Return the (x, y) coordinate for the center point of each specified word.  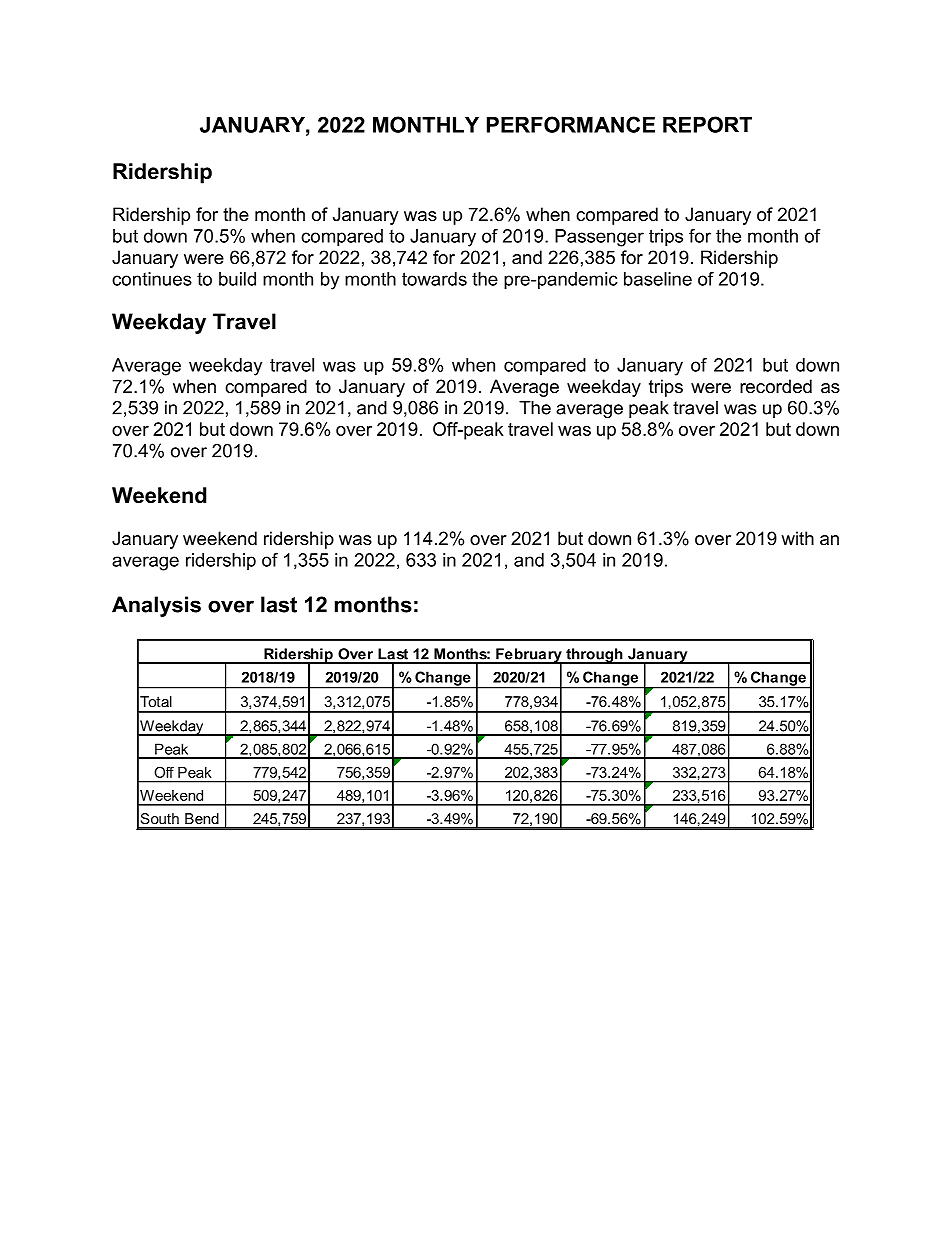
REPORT (707, 124)
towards (434, 279)
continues (152, 279)
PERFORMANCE (571, 124)
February (529, 656)
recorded (776, 386)
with (797, 538)
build (237, 279)
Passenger (599, 238)
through (594, 656)
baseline (658, 279)
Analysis (156, 606)
